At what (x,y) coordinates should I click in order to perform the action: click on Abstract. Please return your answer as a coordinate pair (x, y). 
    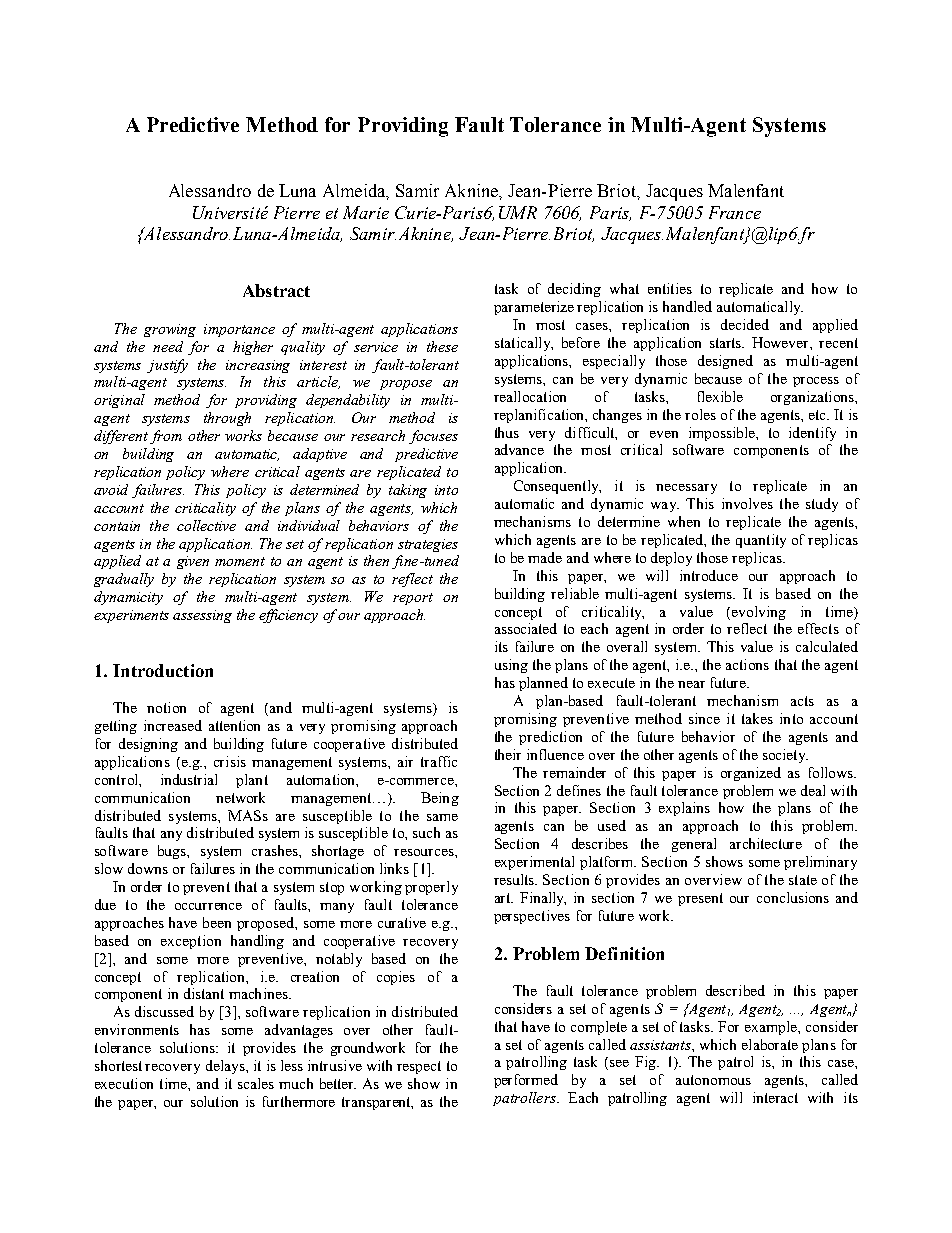
    Looking at the image, I should click on (276, 290).
